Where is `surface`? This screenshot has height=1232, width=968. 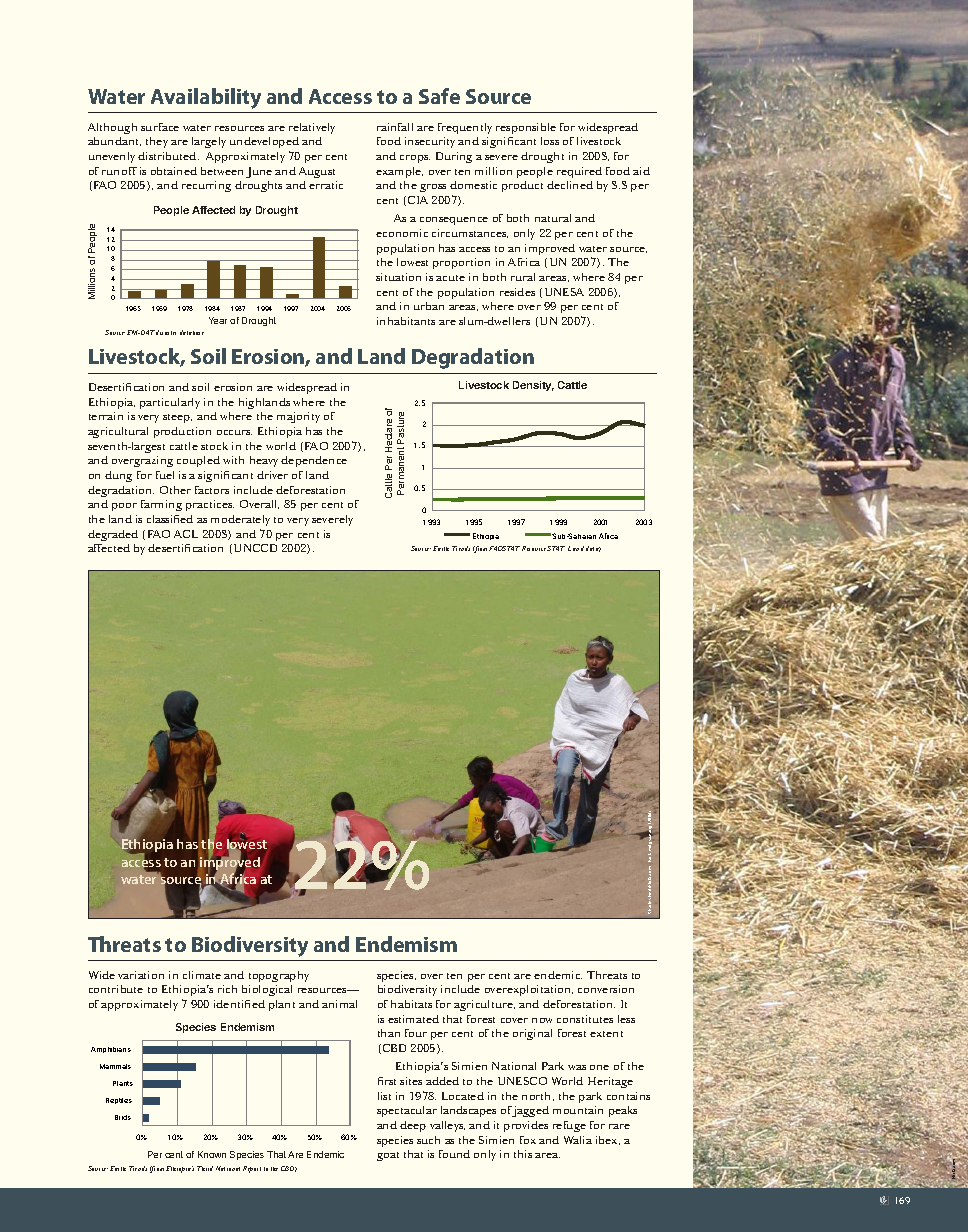
surface is located at coordinates (160, 127).
